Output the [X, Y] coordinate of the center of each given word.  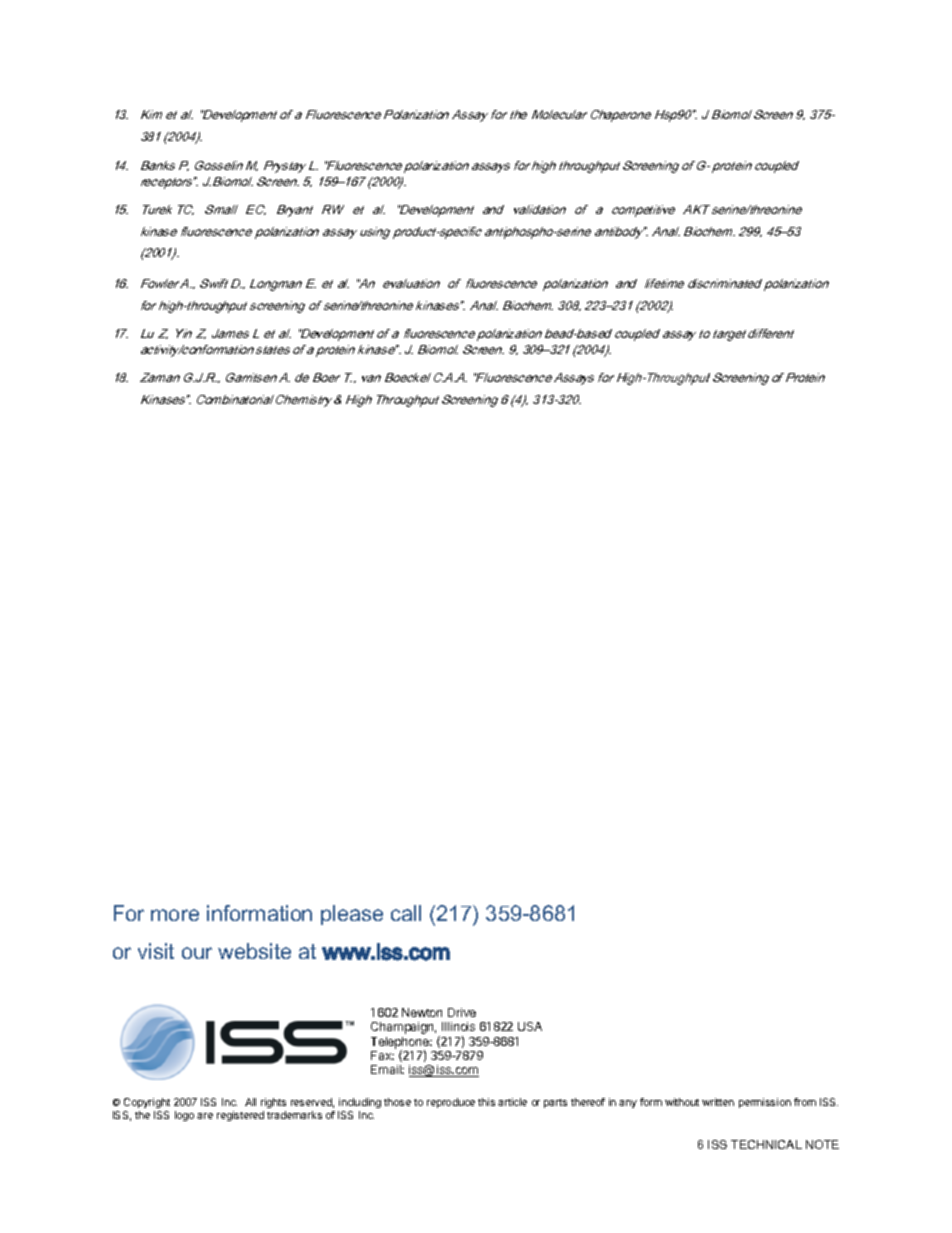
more [175, 915]
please [352, 915]
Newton [422, 1012]
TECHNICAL [766, 1144]
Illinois [458, 1026]
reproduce [451, 1103]
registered [240, 1116]
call [406, 913]
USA [530, 1026]
